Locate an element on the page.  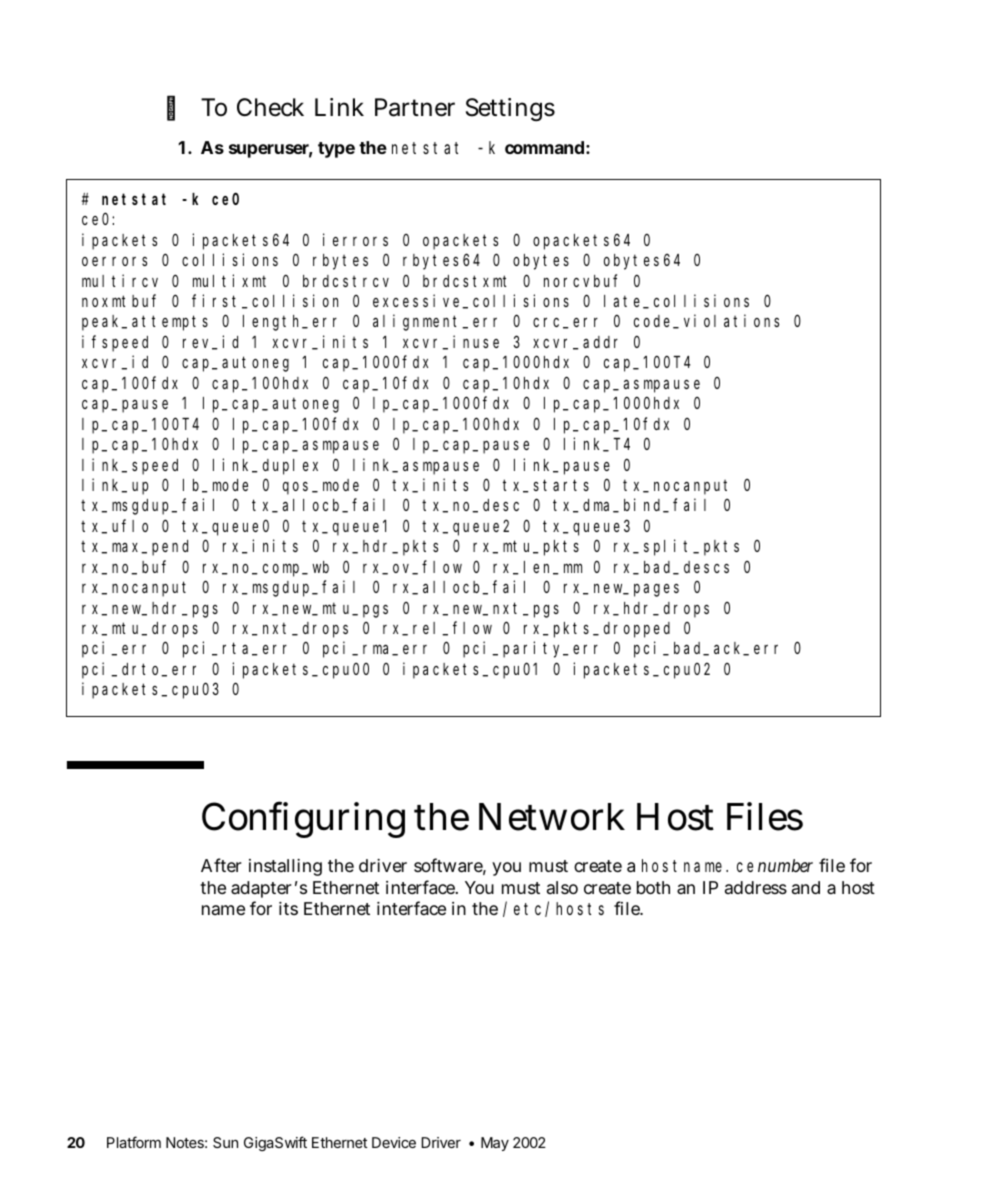
Partner is located at coordinates (415, 107).
